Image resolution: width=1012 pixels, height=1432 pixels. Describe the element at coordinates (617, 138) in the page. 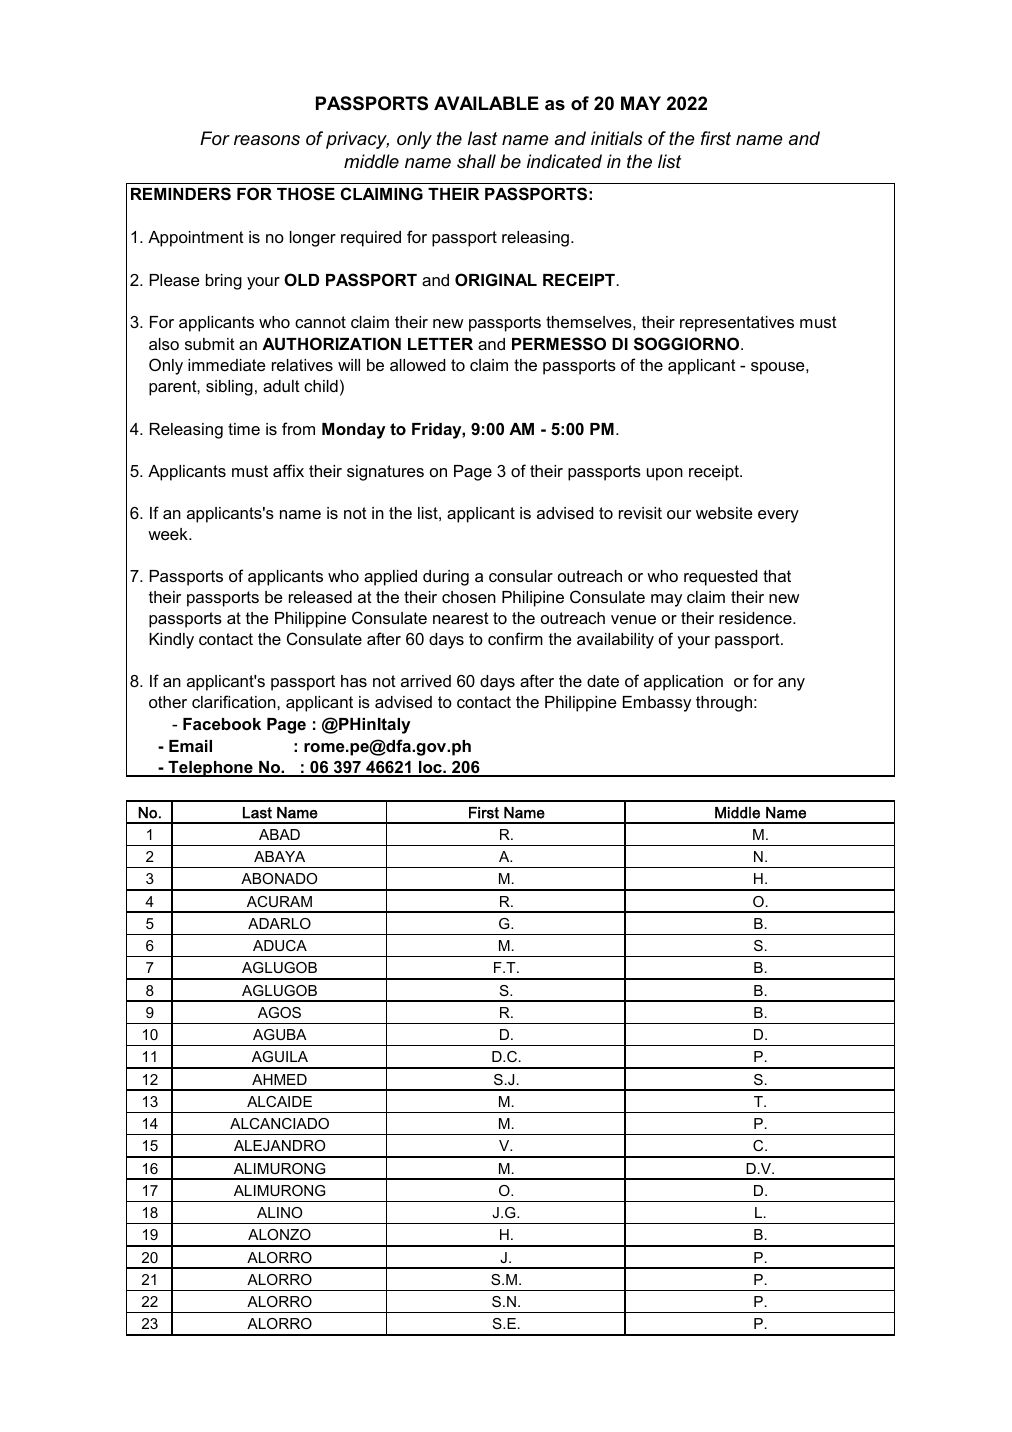

I see `initials` at that location.
